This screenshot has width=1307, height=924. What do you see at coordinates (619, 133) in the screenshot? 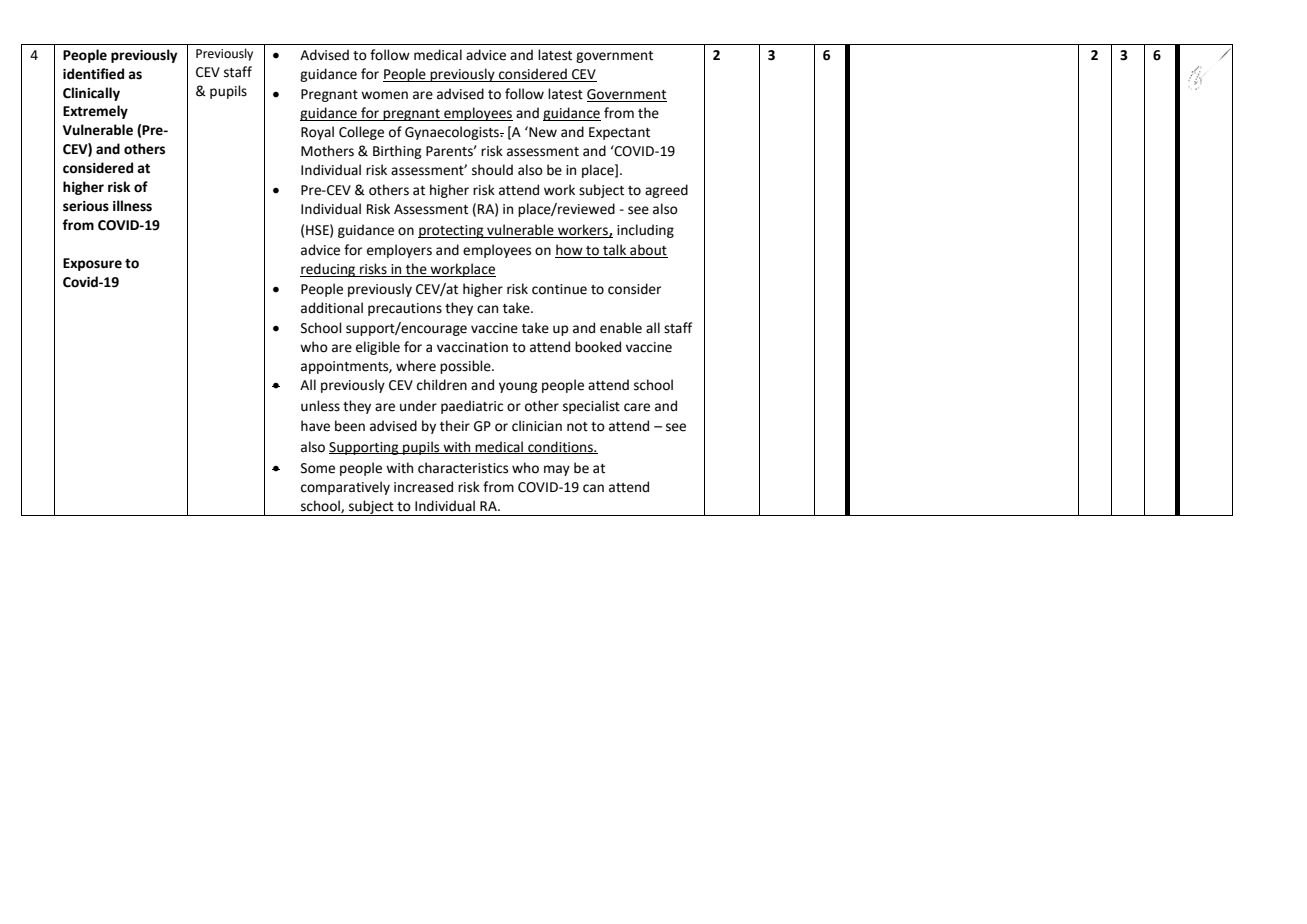
I see `Expectant` at bounding box center [619, 133].
